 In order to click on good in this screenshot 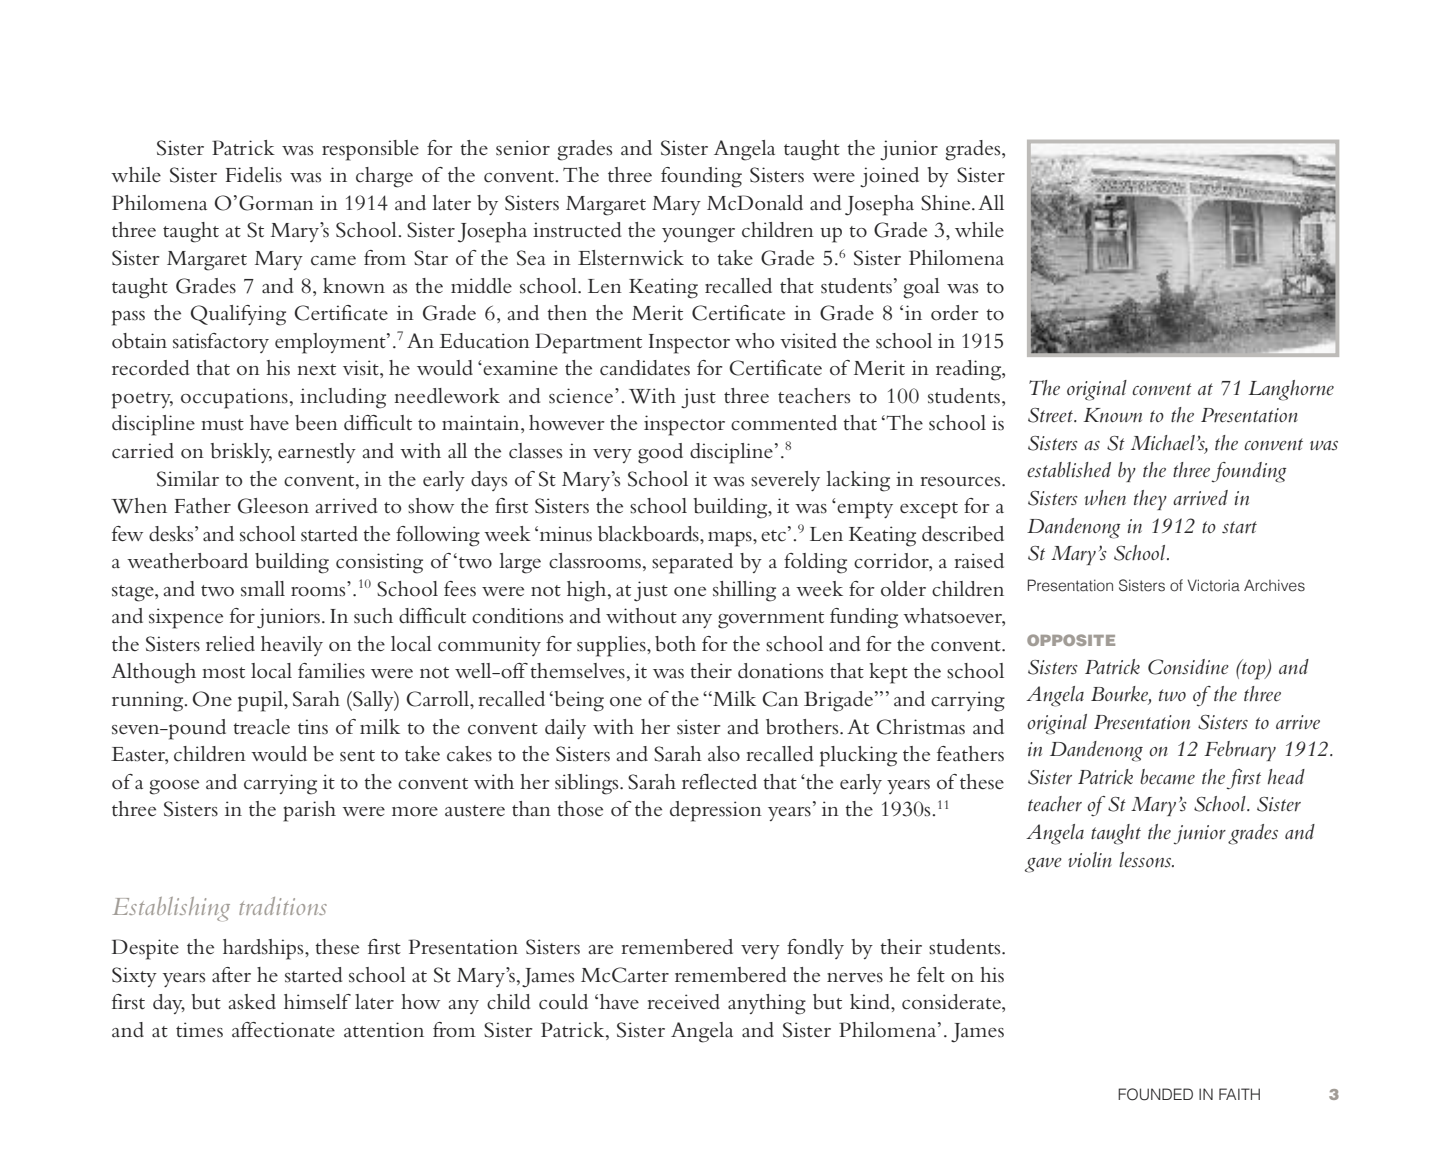, I will do `click(660, 453)`.
